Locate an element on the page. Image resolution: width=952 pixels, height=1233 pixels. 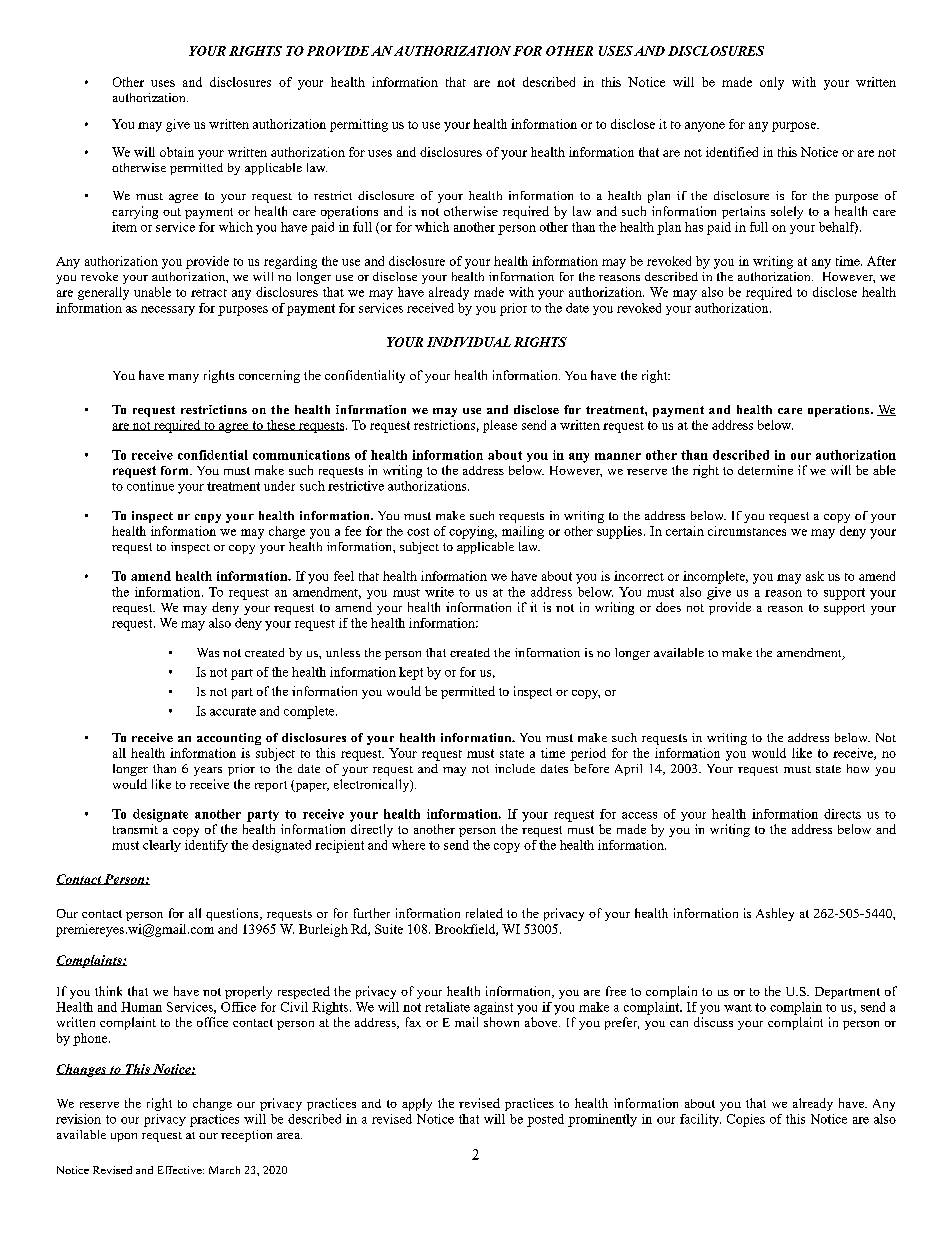
permitting is located at coordinates (359, 125).
